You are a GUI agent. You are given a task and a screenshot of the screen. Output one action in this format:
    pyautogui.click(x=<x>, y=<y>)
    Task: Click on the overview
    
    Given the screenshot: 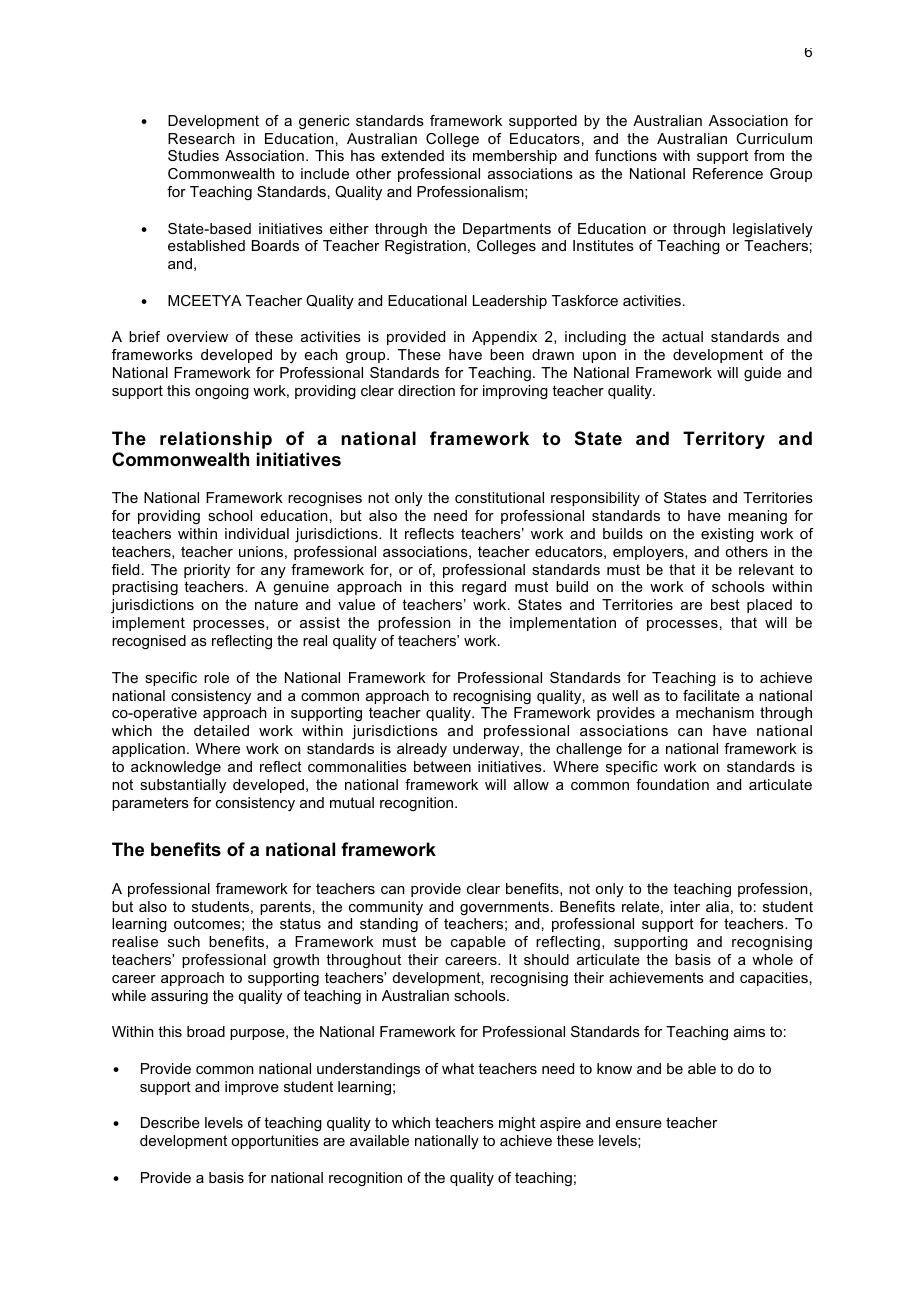 What is the action you would take?
    pyautogui.click(x=197, y=336)
